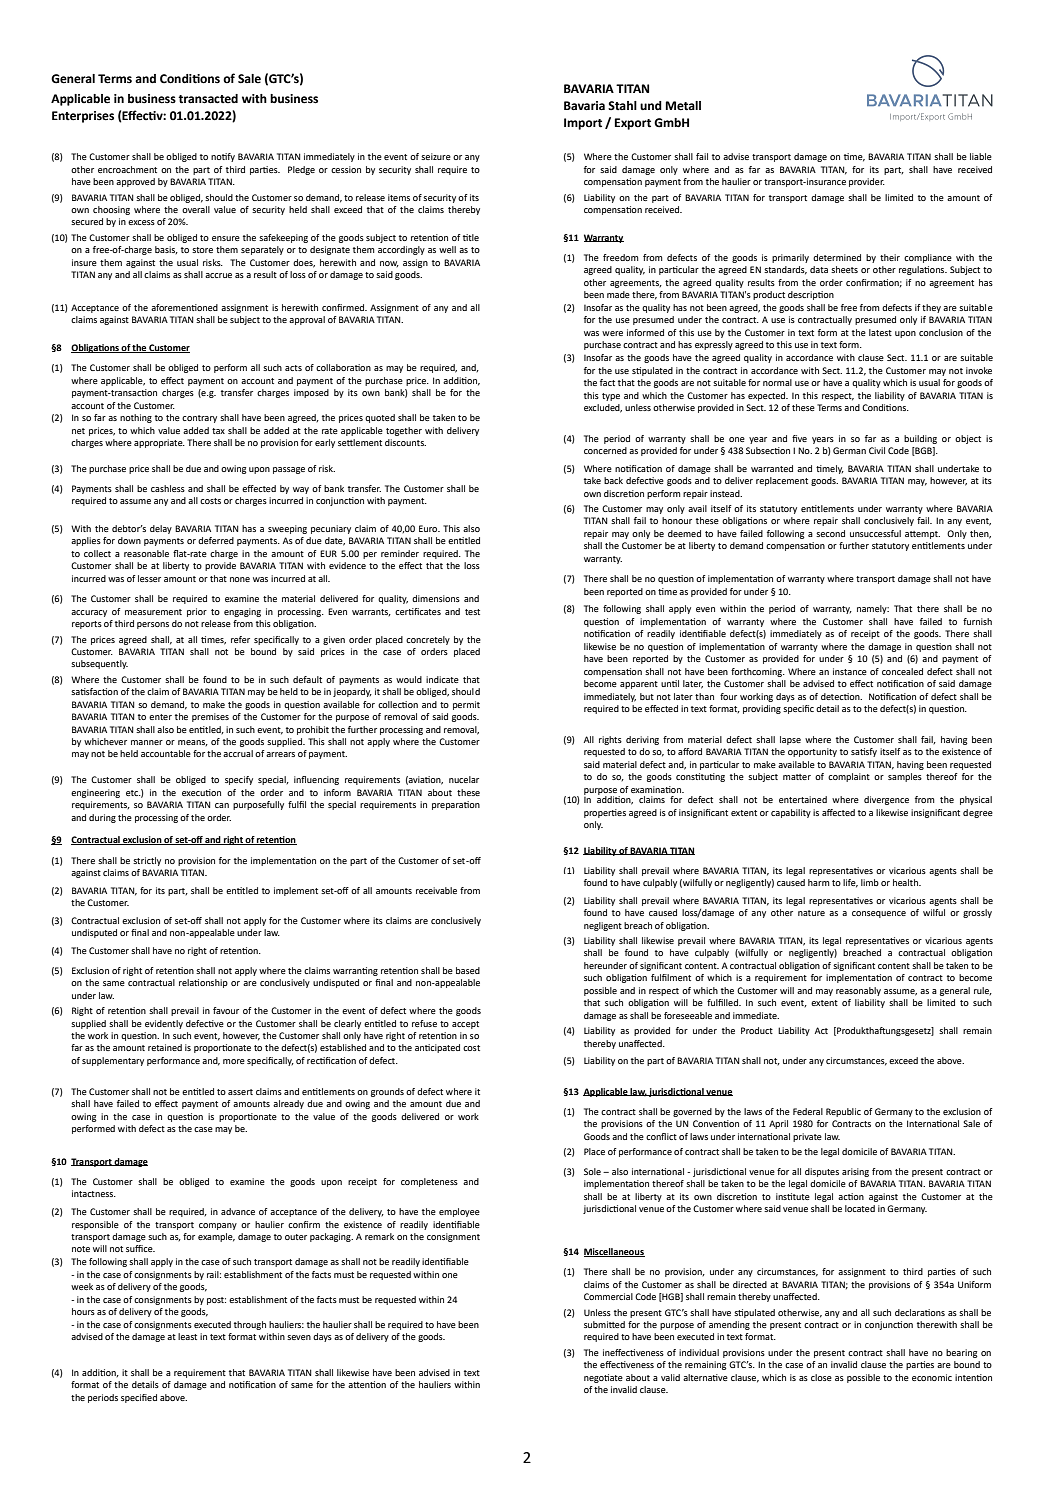 The height and width of the screenshot is (1492, 1054). Describe the element at coordinates (981, 156) in the screenshot. I see `liable` at that location.
